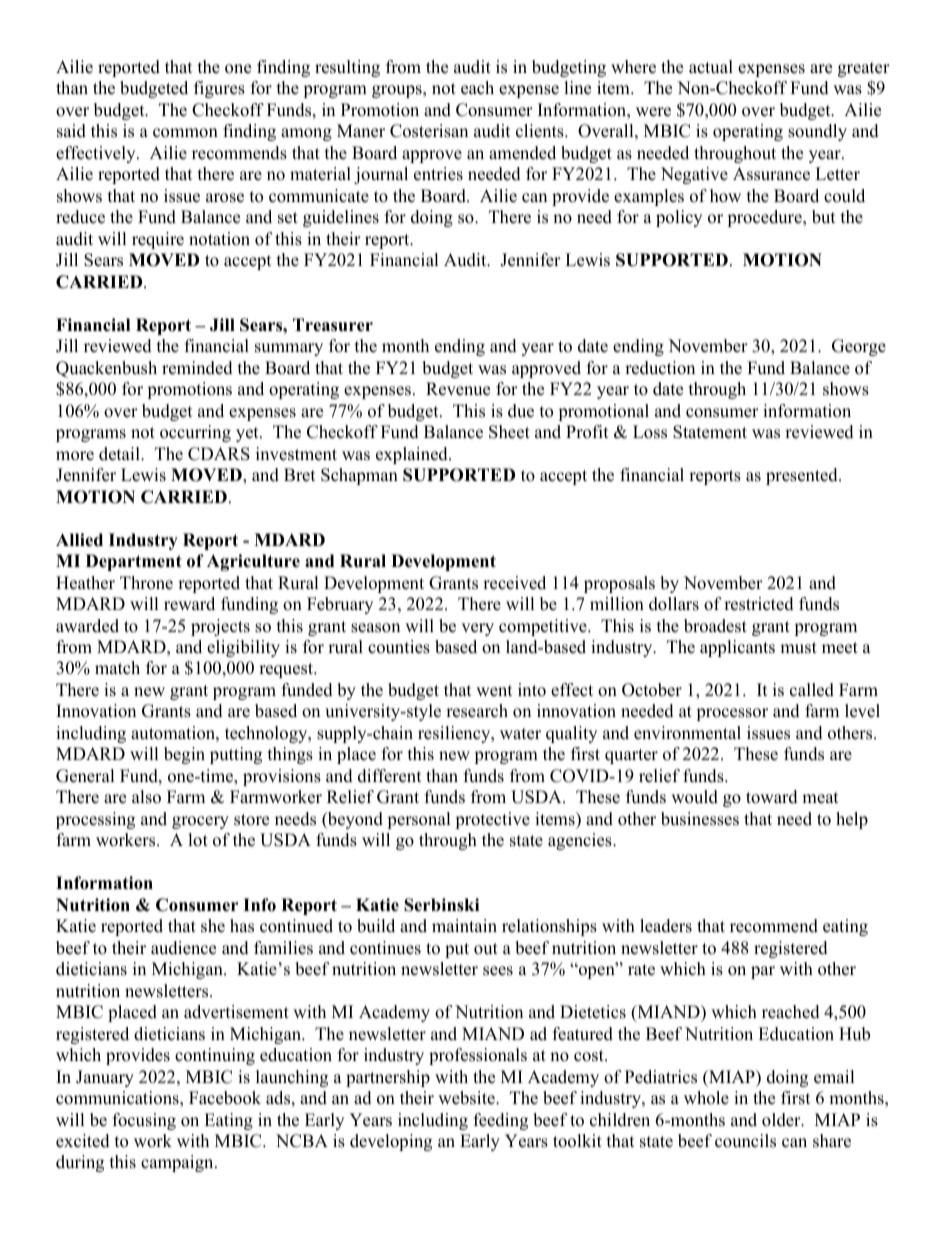  What do you see at coordinates (817, 132) in the image?
I see `soundly` at bounding box center [817, 132].
